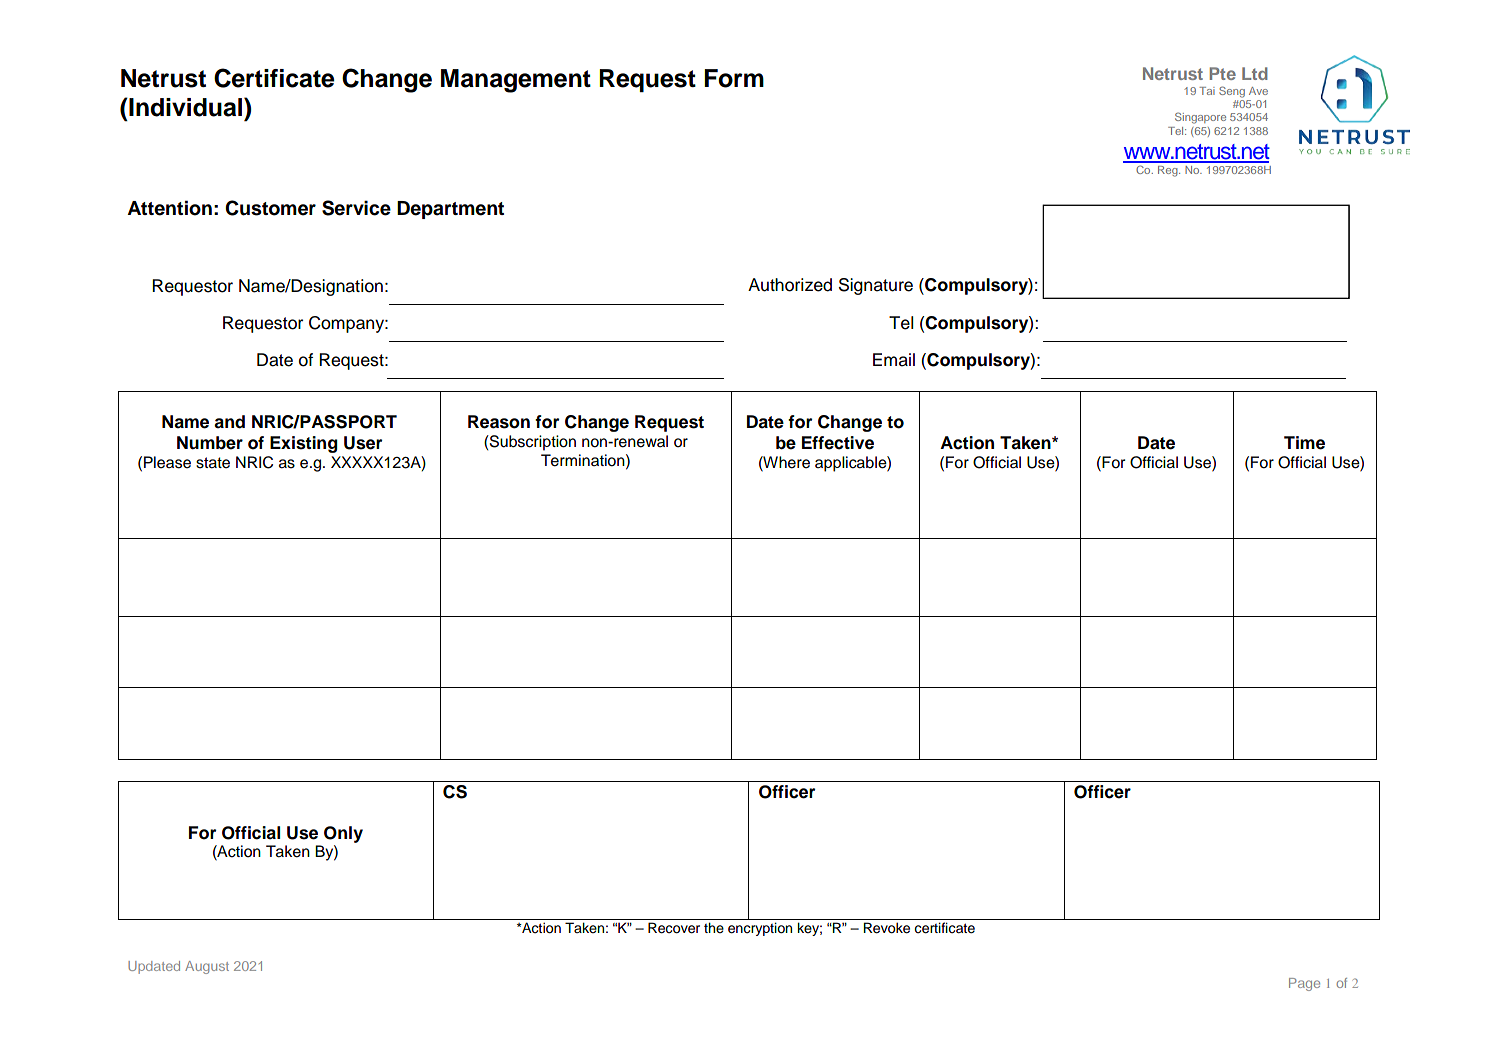  Describe the element at coordinates (1304, 984) in the image. I see `Page` at that location.
